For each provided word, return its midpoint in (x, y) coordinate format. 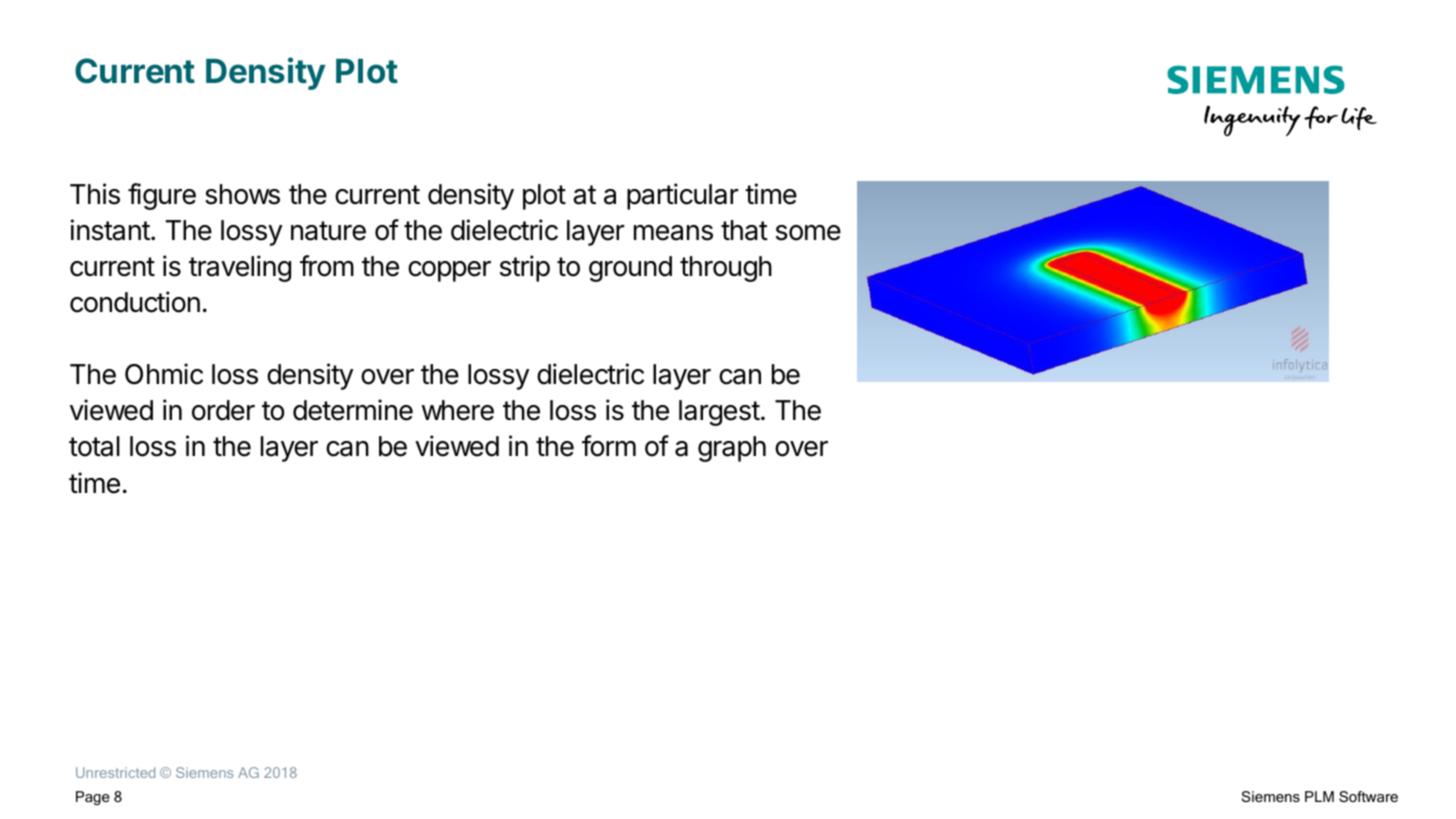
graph (732, 449)
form (609, 446)
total (94, 446)
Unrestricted (115, 772)
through (726, 269)
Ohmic (164, 374)
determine (353, 410)
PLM (1319, 796)
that (744, 230)
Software (1368, 796)
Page (93, 798)
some (808, 233)
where (458, 410)
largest (719, 413)
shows (242, 194)
